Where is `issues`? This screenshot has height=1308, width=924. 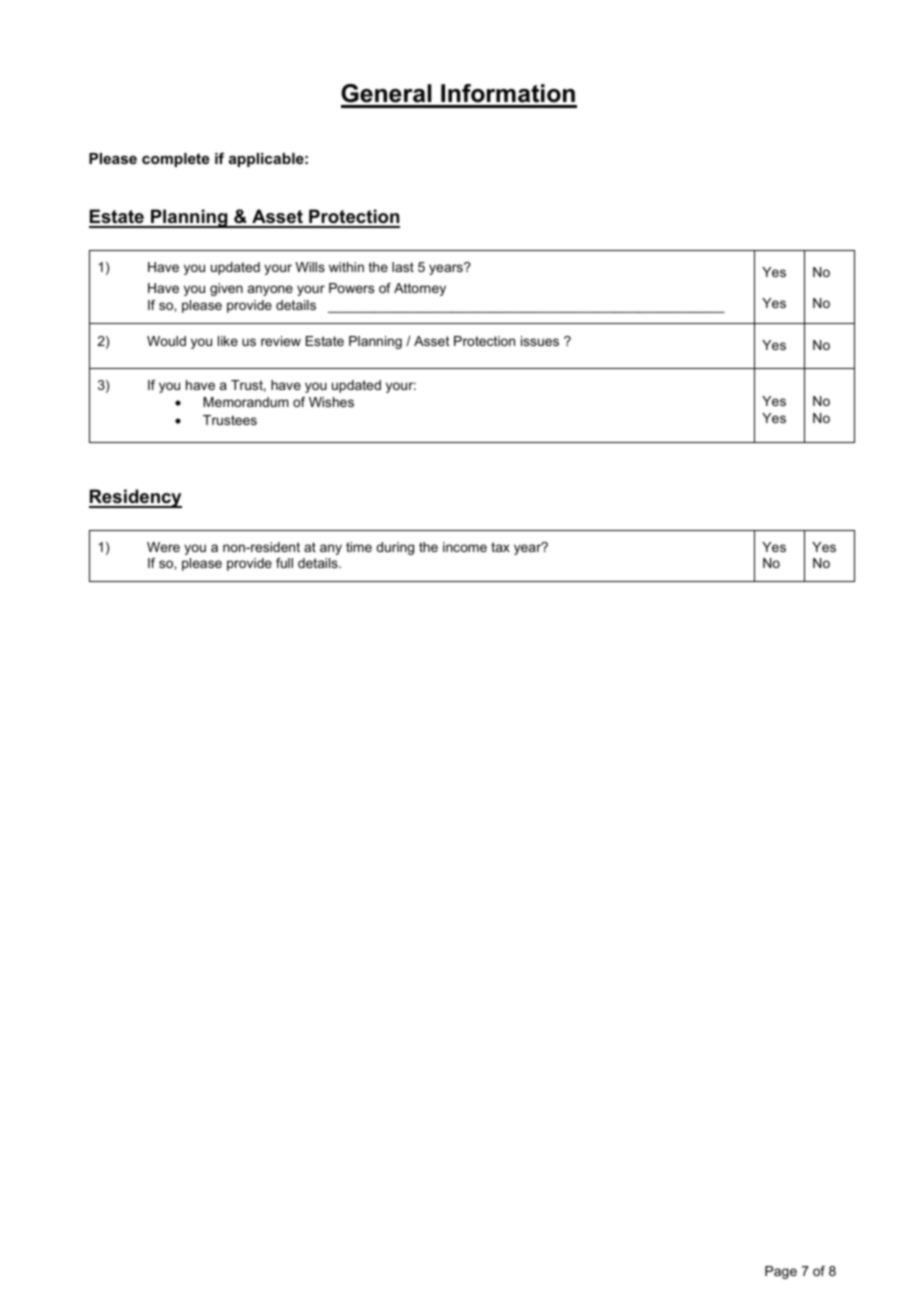 issues is located at coordinates (540, 341).
